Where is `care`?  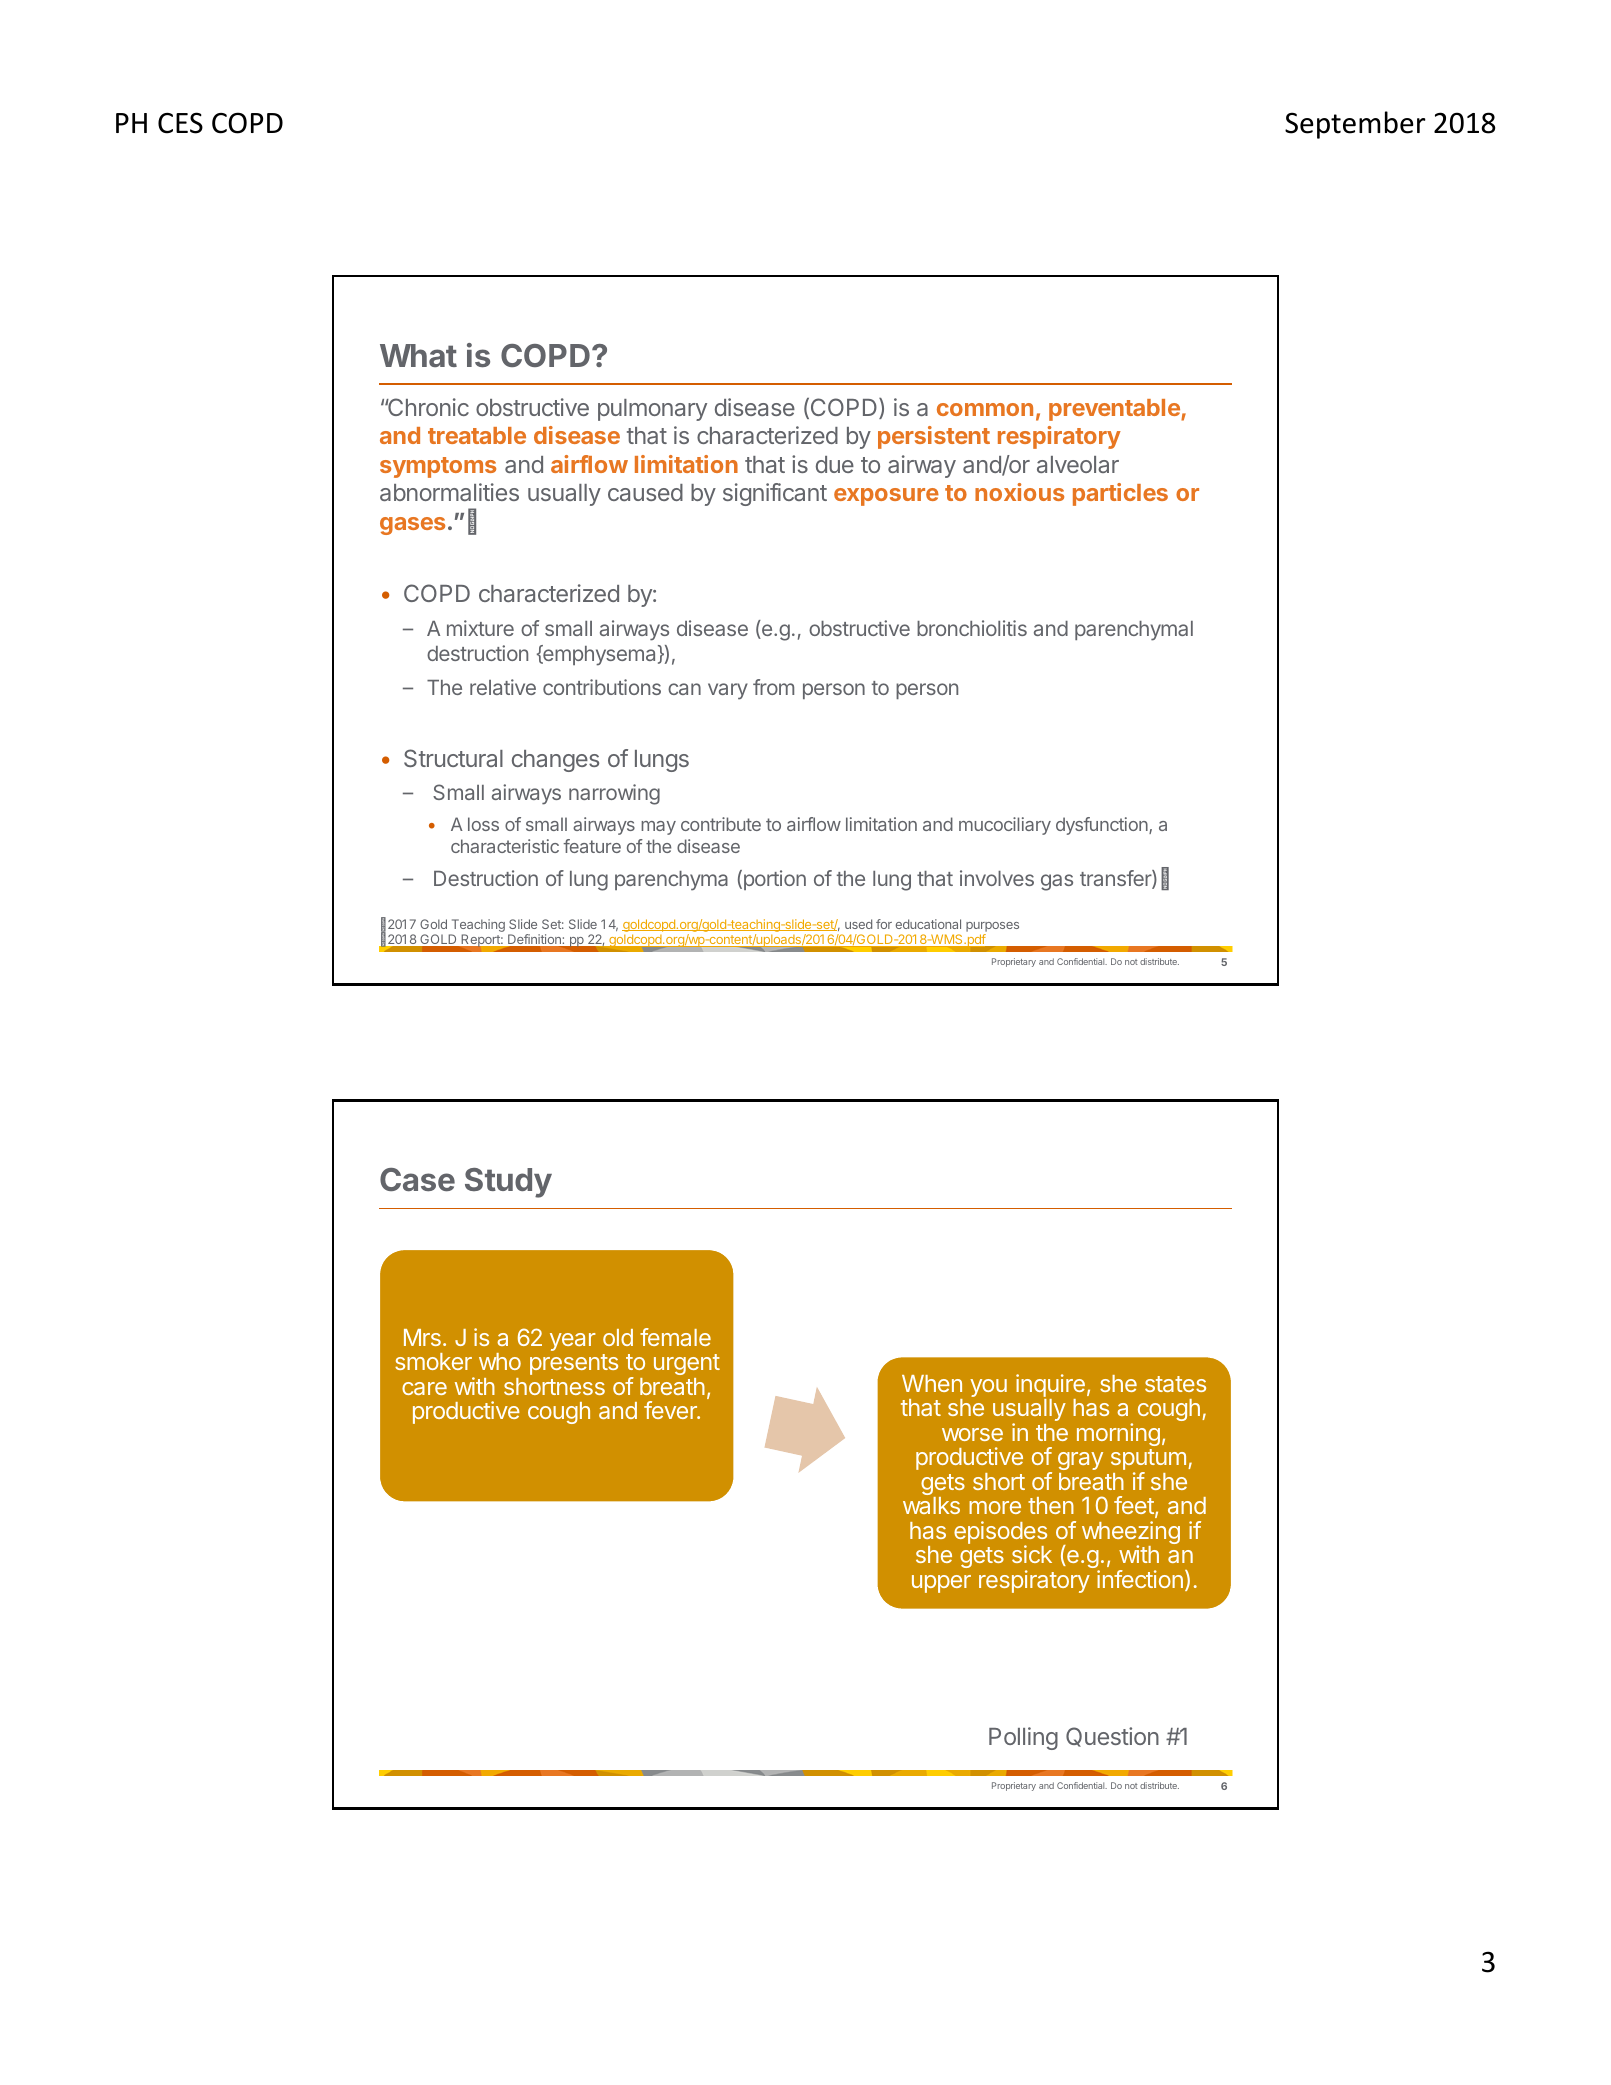 care is located at coordinates (424, 1388).
